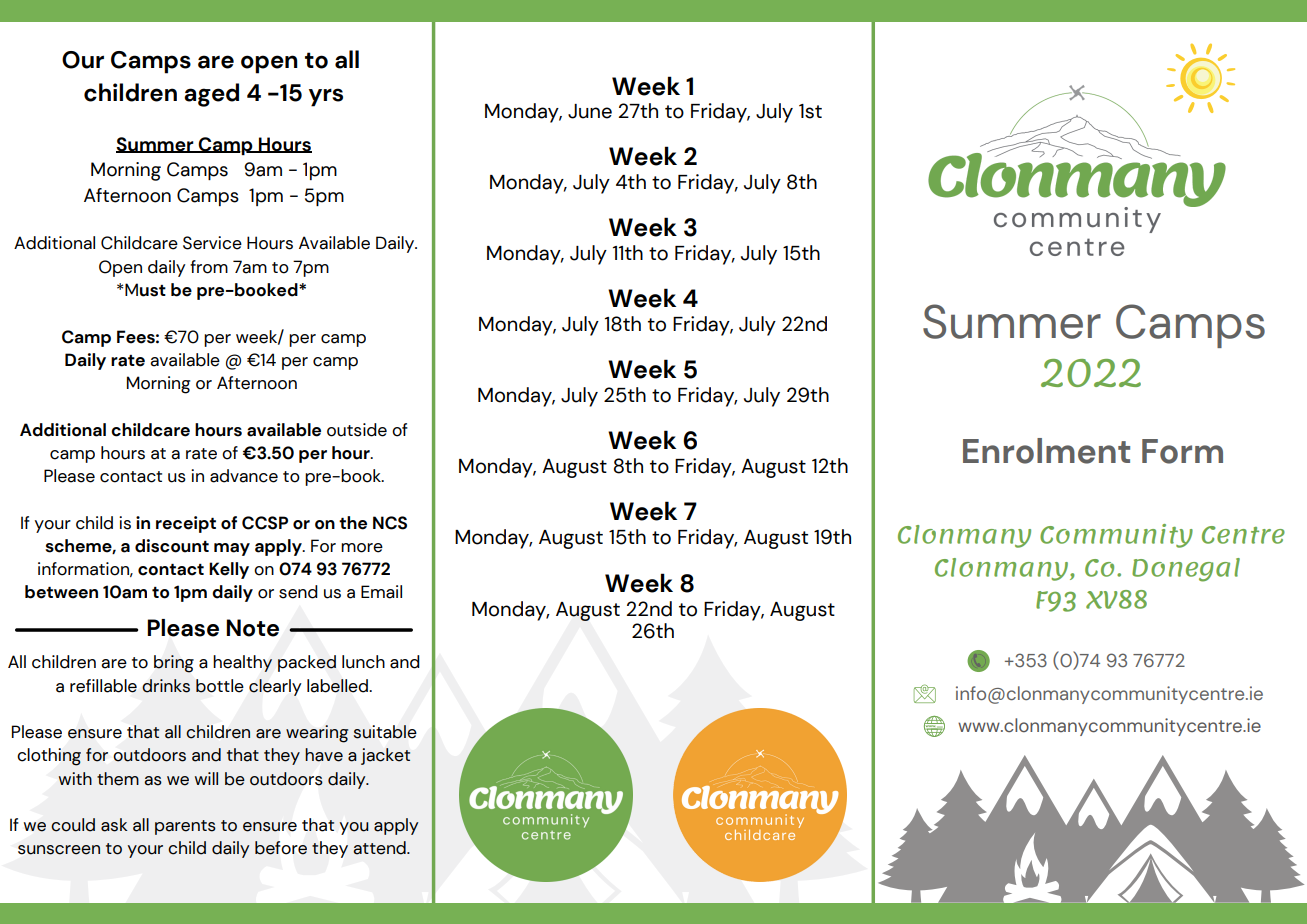  I want to click on parents, so click(185, 827).
